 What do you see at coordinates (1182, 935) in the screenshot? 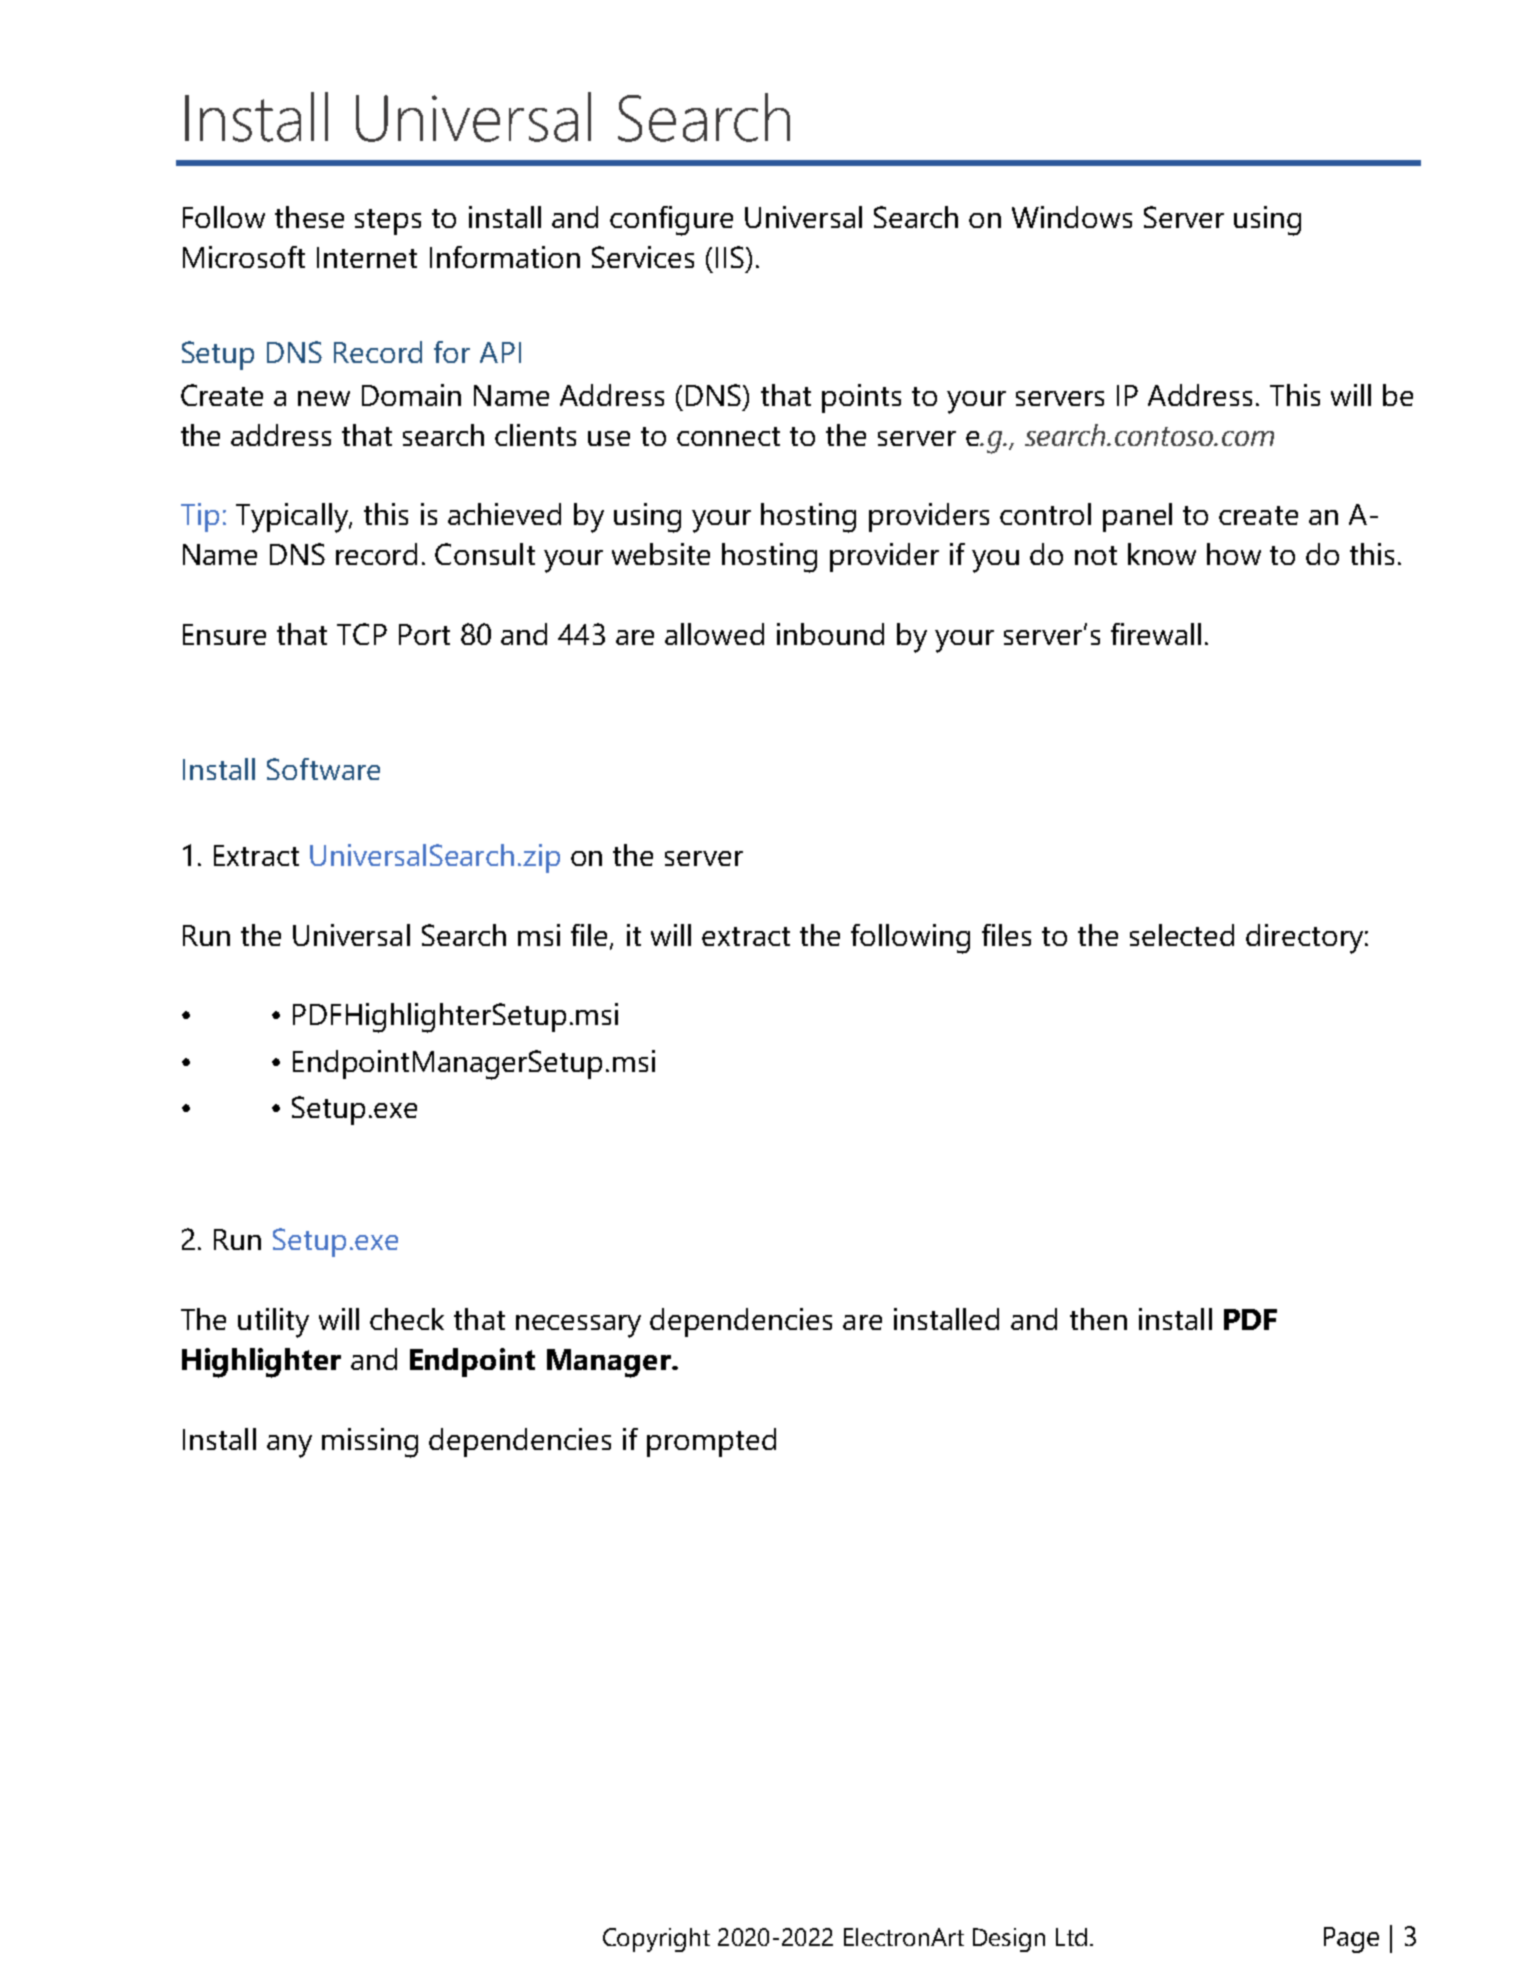
I see `selected` at bounding box center [1182, 935].
